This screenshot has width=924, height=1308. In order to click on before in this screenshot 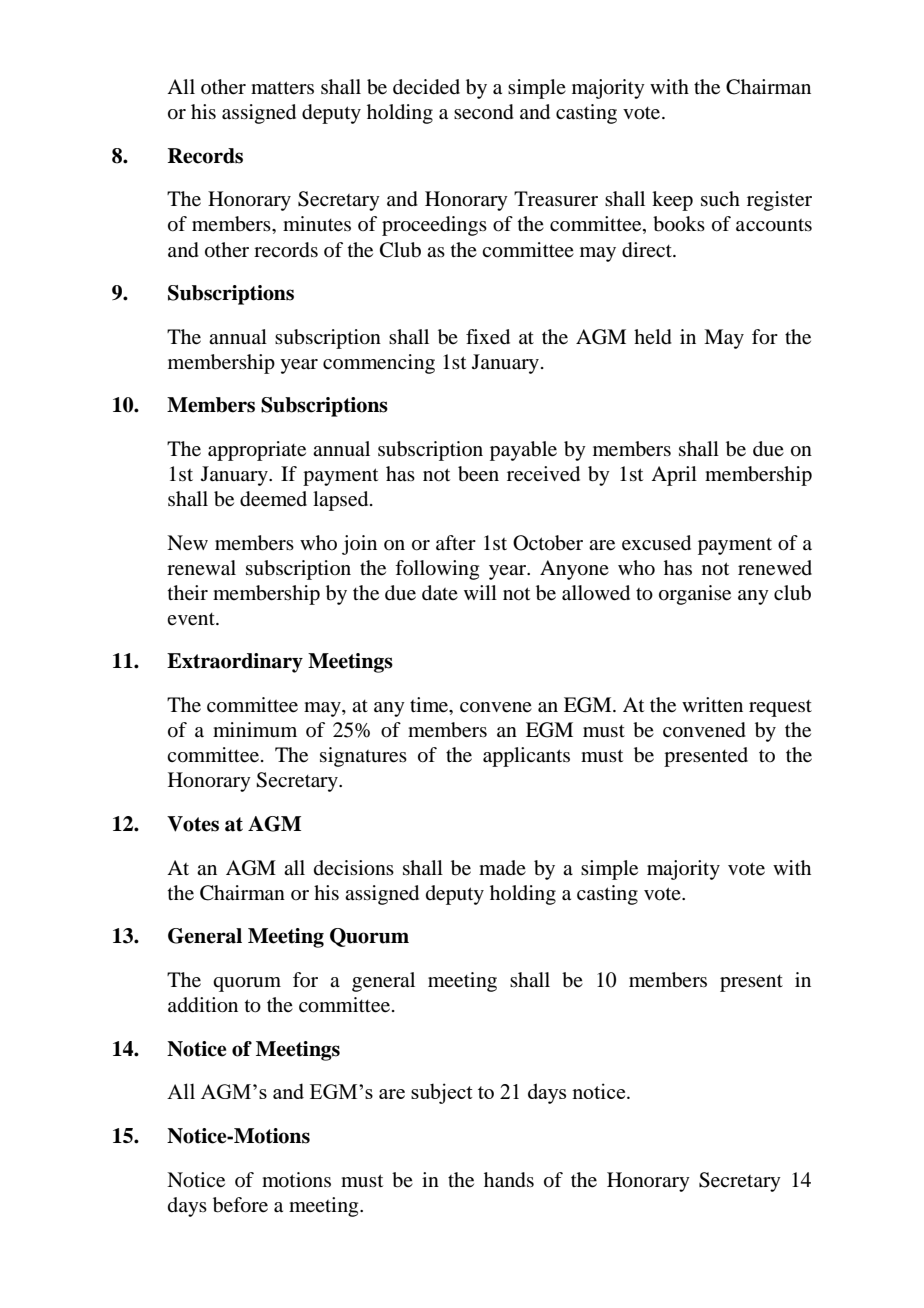, I will do `click(240, 1205)`.
